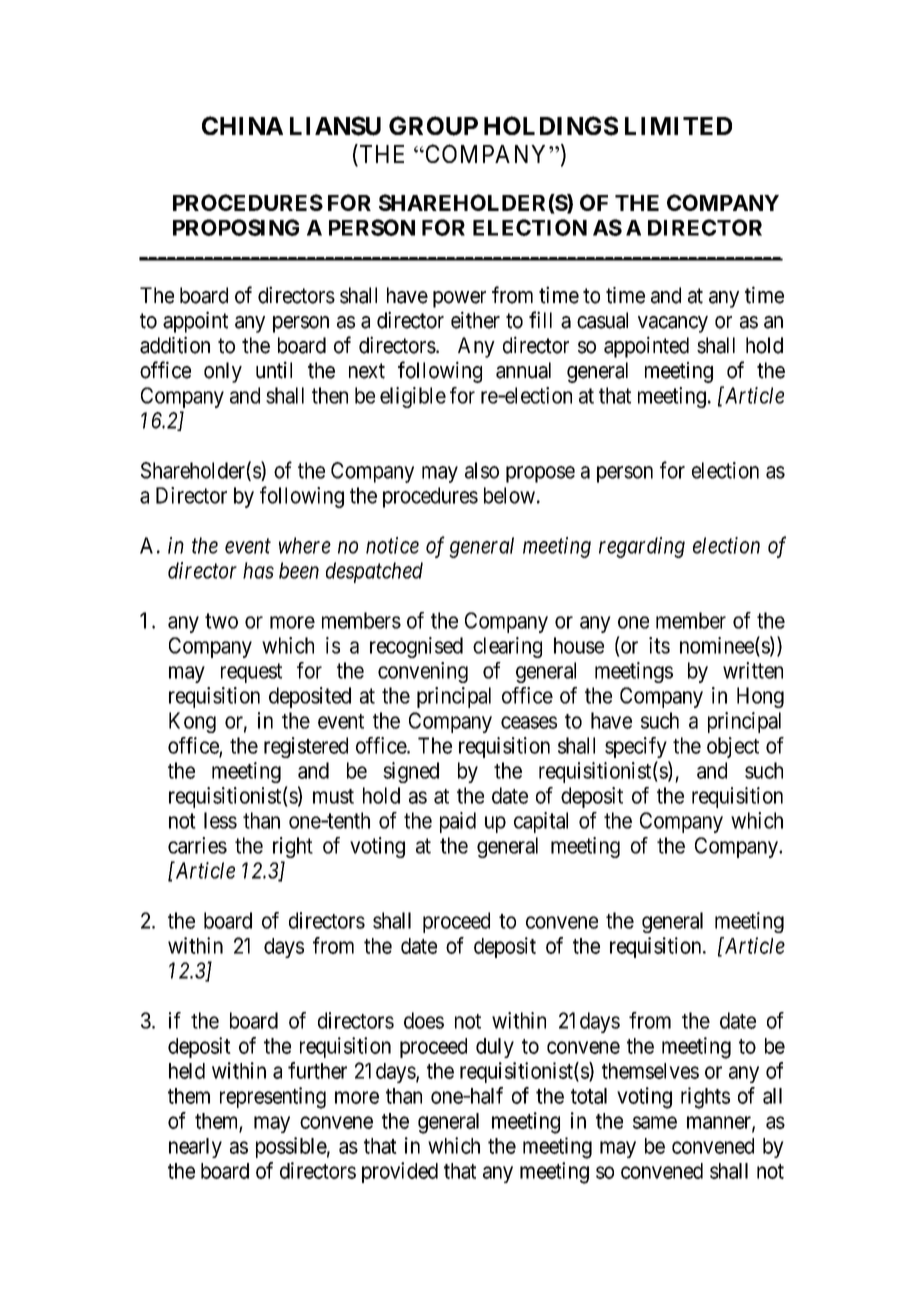 The height and width of the page is (1308, 924). I want to click on LIMITED, so click(678, 126).
